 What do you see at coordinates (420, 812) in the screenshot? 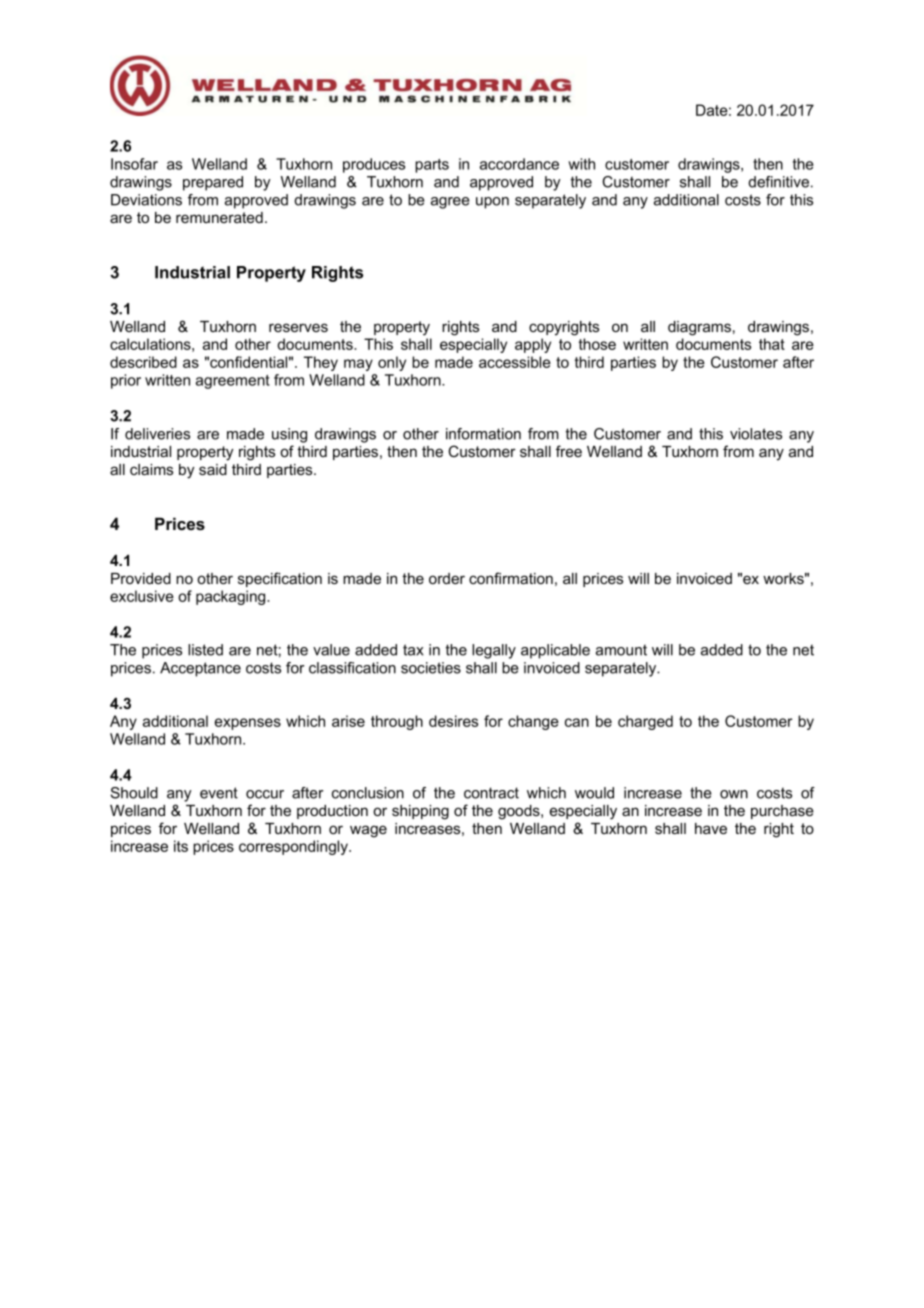
I see `shipping` at bounding box center [420, 812].
